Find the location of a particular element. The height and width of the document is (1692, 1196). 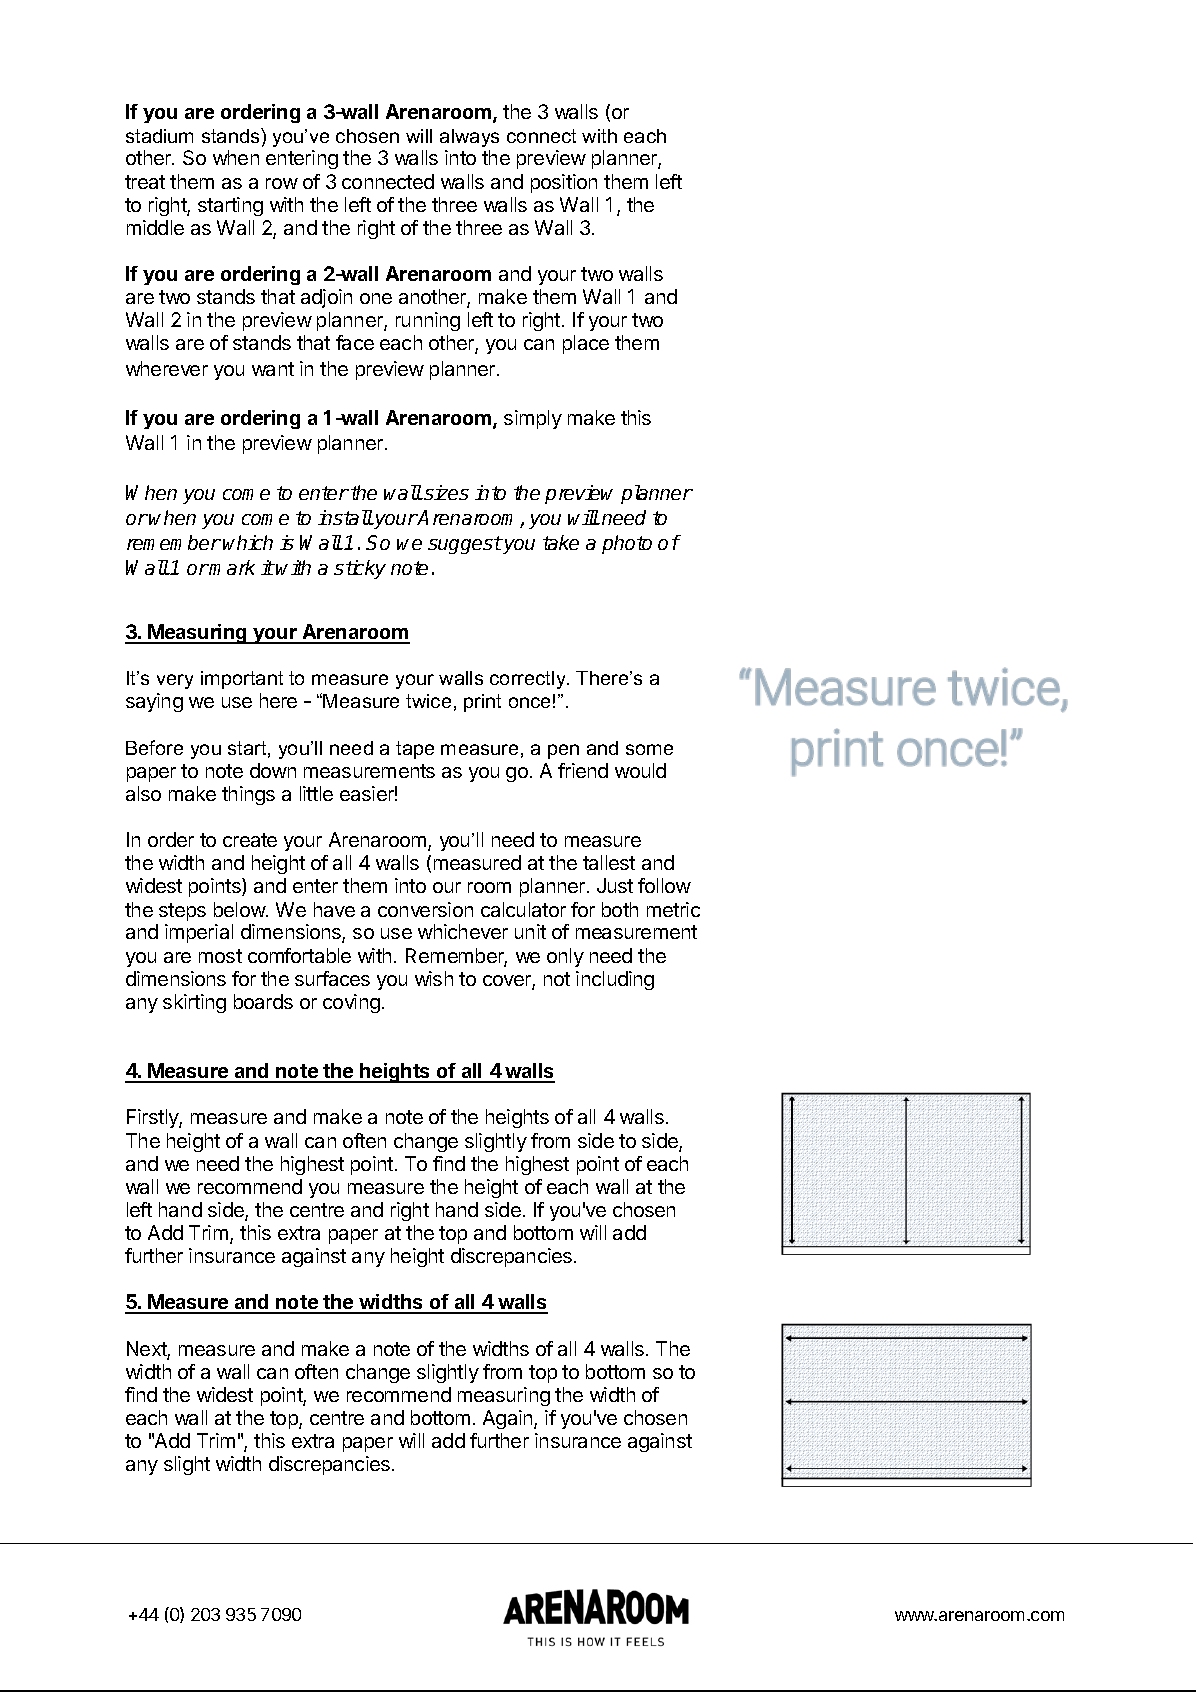

most is located at coordinates (220, 956).
